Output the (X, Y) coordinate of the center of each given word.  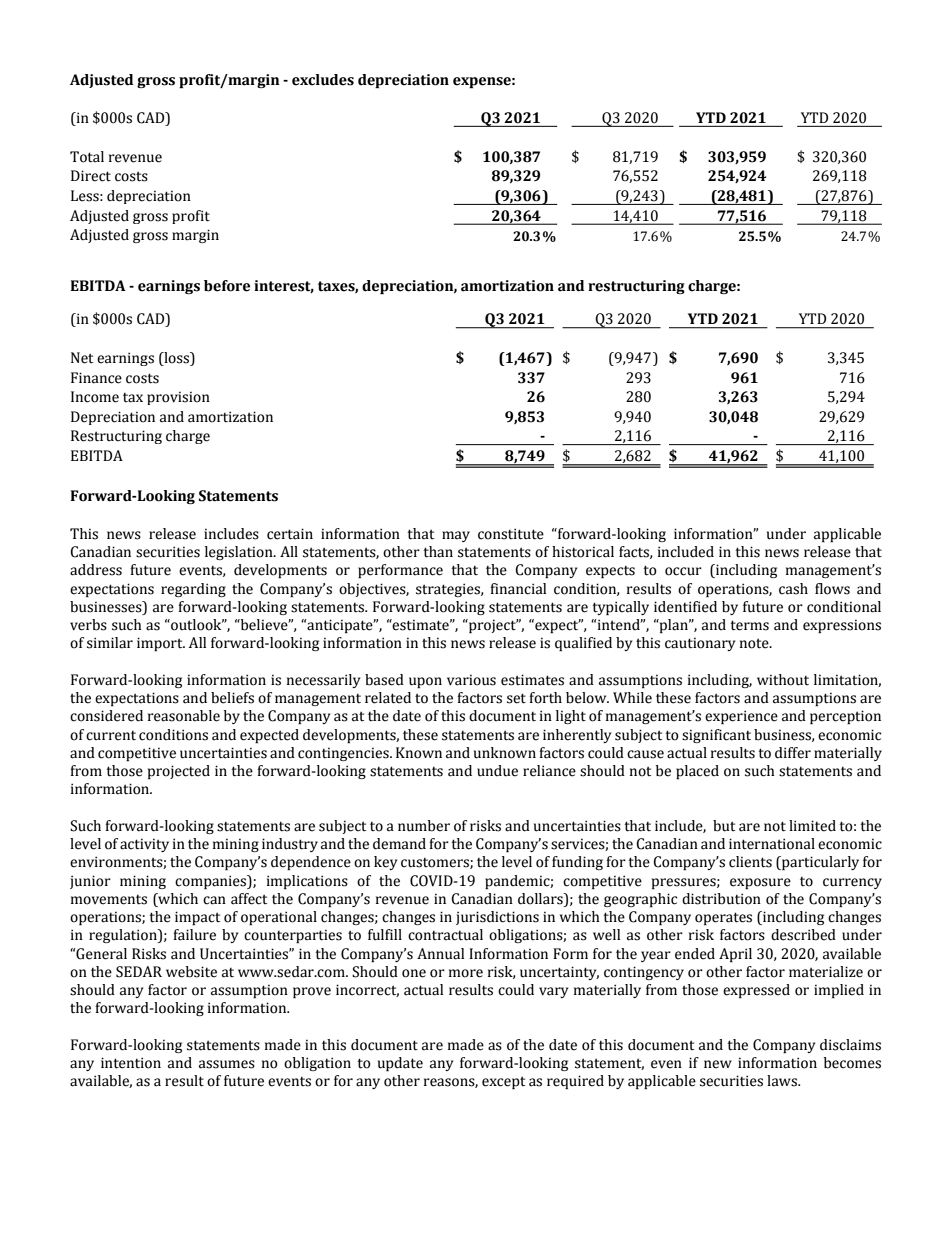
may (456, 536)
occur (683, 571)
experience (741, 717)
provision (178, 398)
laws (783, 1081)
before (227, 286)
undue (497, 771)
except (503, 1082)
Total (87, 157)
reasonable (184, 716)
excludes (323, 80)
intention (131, 1063)
